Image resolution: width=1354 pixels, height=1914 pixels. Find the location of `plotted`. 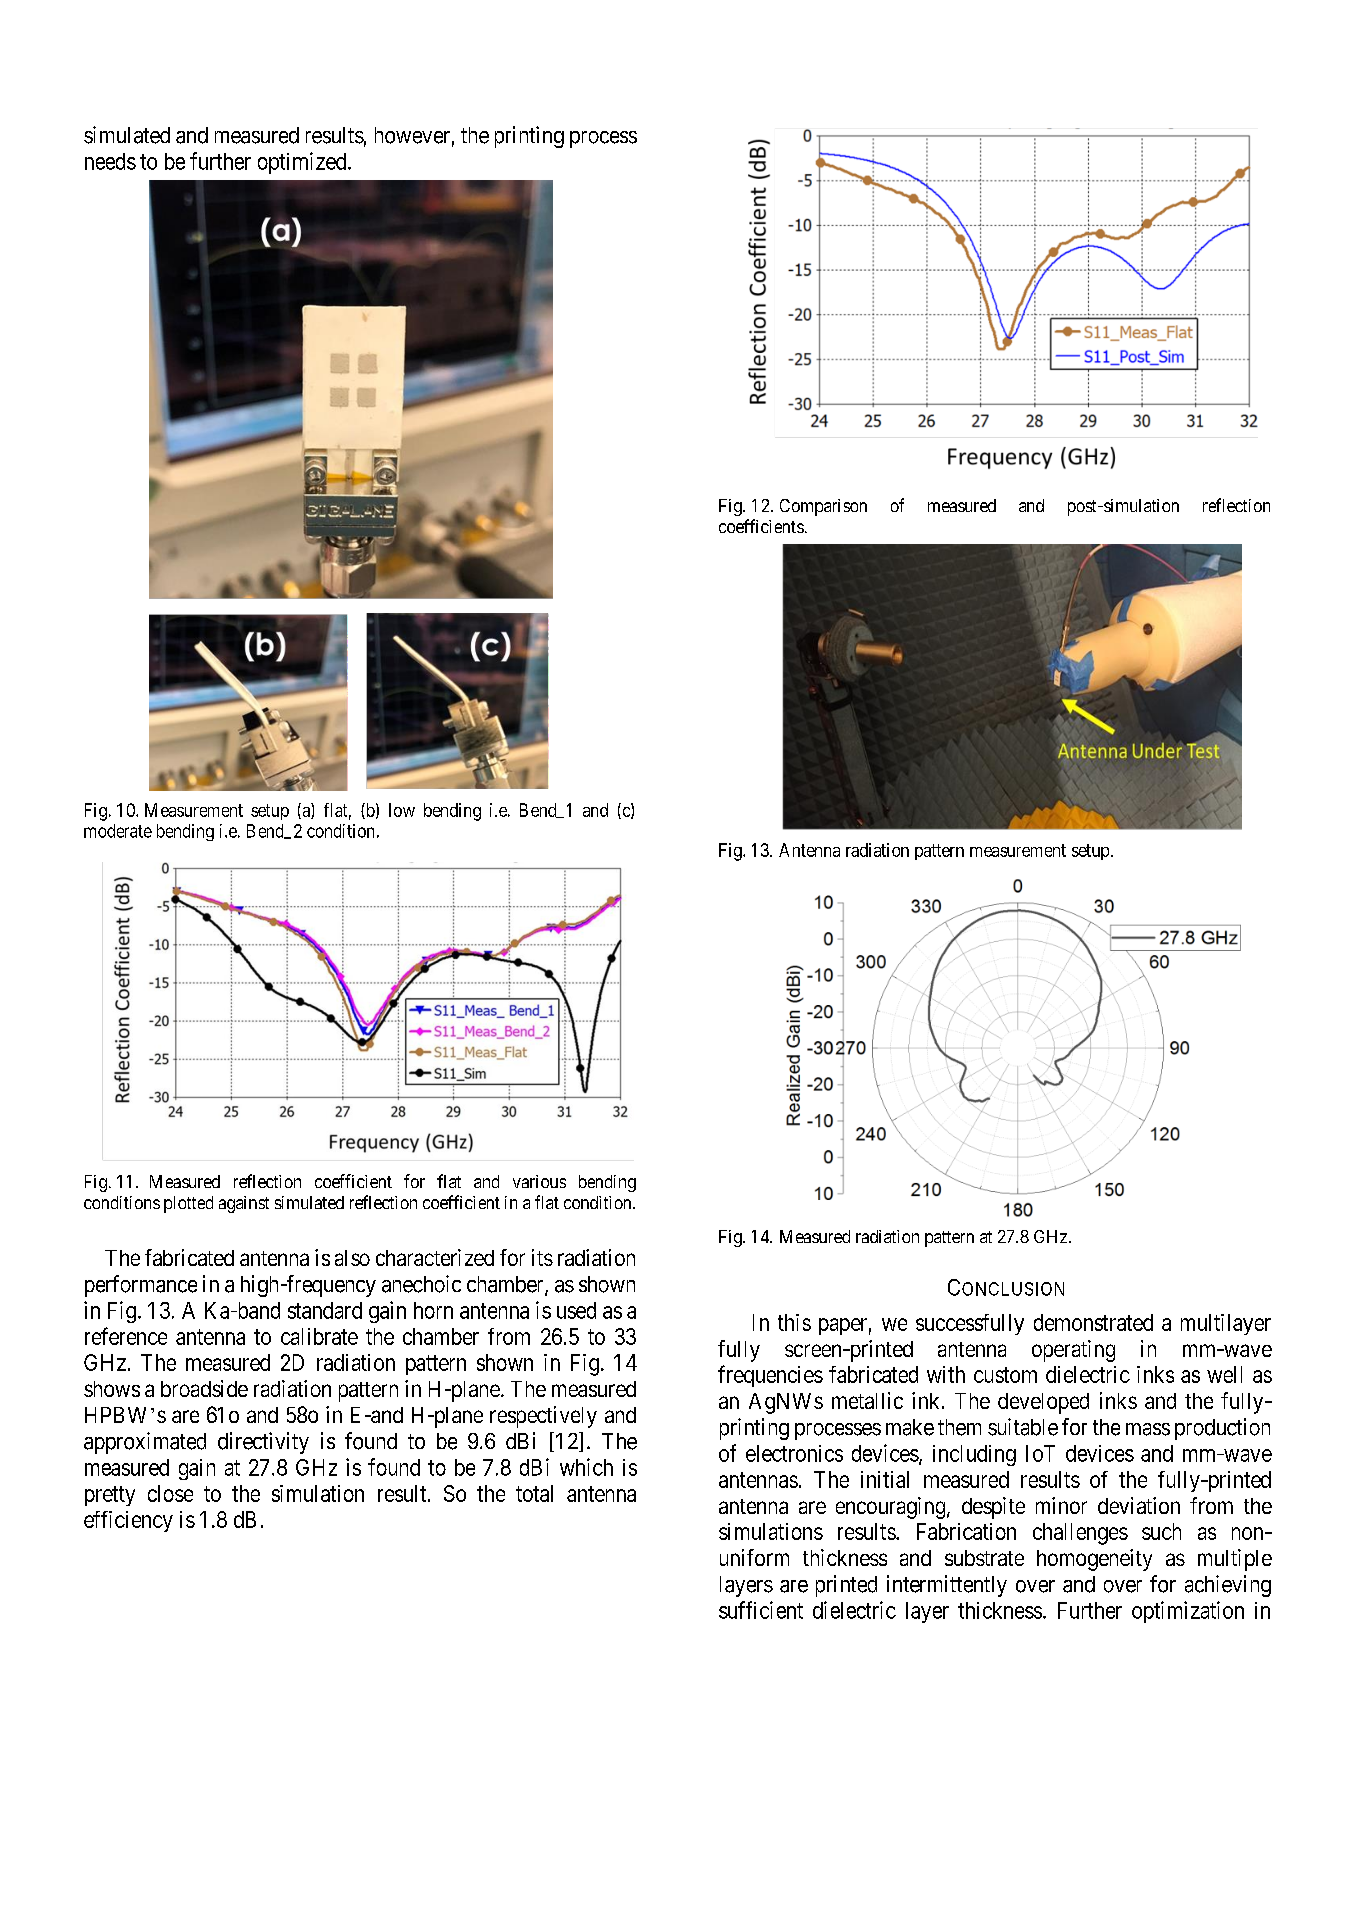

plotted is located at coordinates (188, 1204).
